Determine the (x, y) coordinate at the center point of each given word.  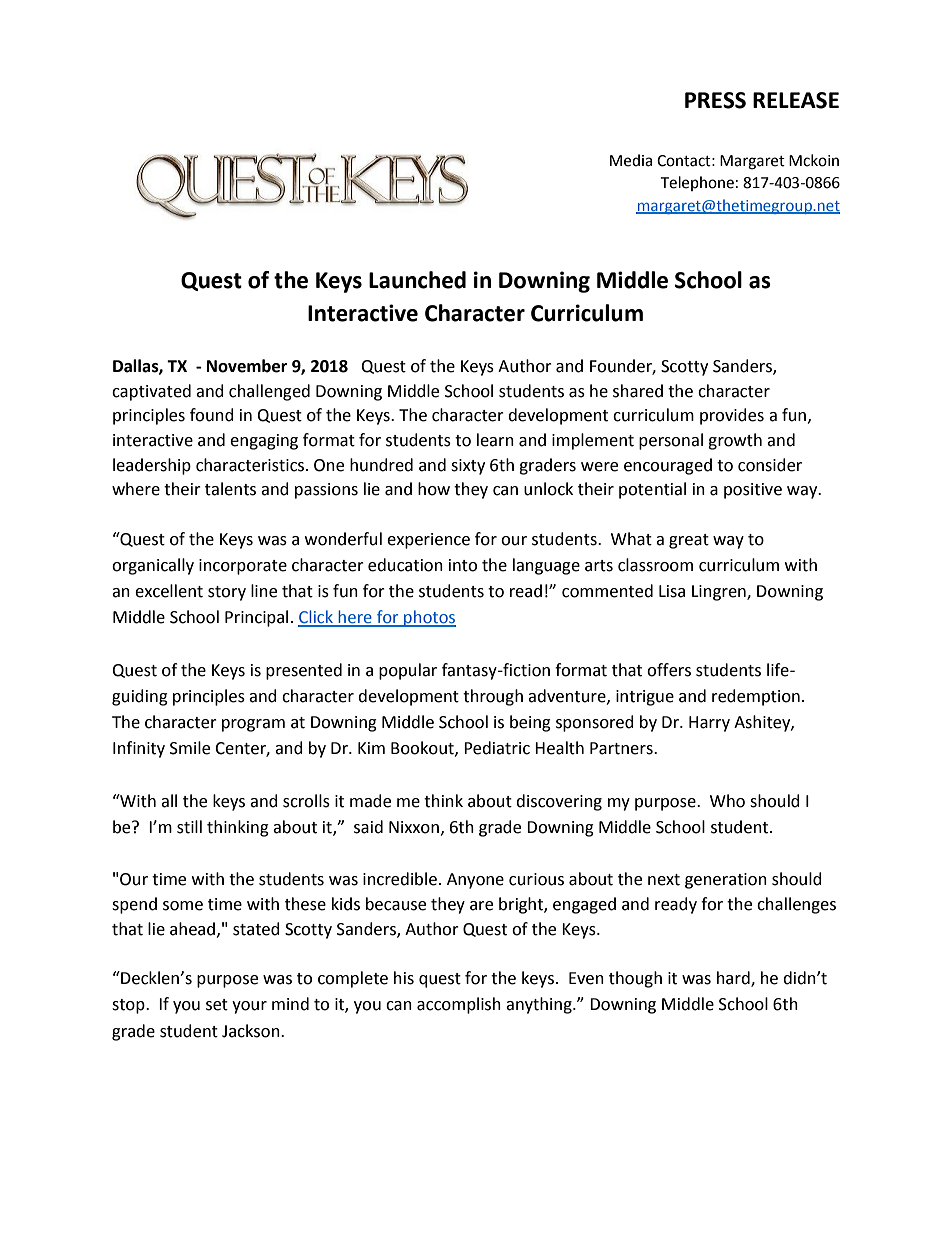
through (493, 697)
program (253, 725)
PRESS (715, 100)
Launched (417, 280)
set (217, 1005)
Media (631, 160)
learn (495, 440)
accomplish (459, 1005)
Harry (709, 724)
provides (732, 416)
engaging (264, 442)
